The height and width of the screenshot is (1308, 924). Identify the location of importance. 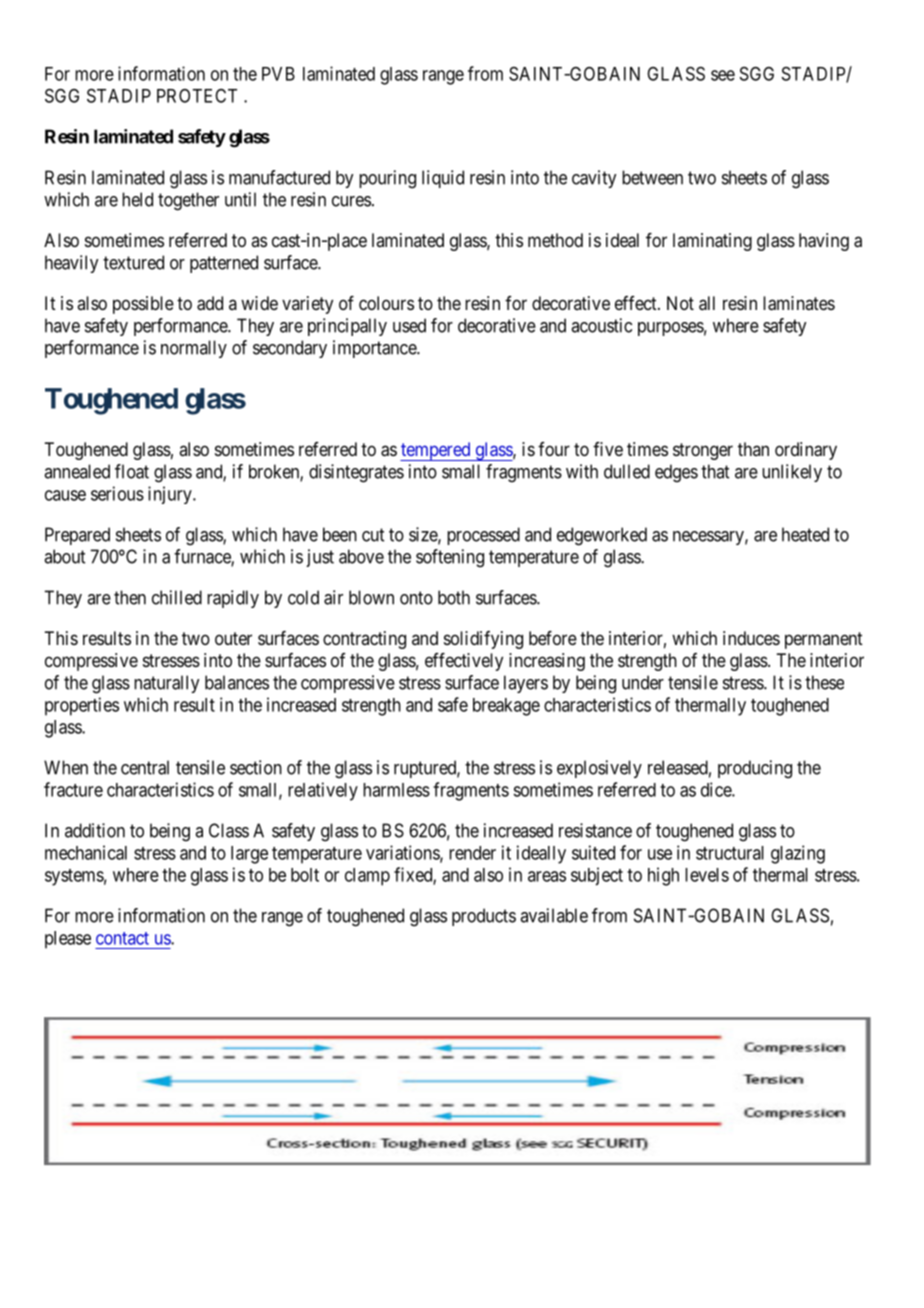
(375, 349).
